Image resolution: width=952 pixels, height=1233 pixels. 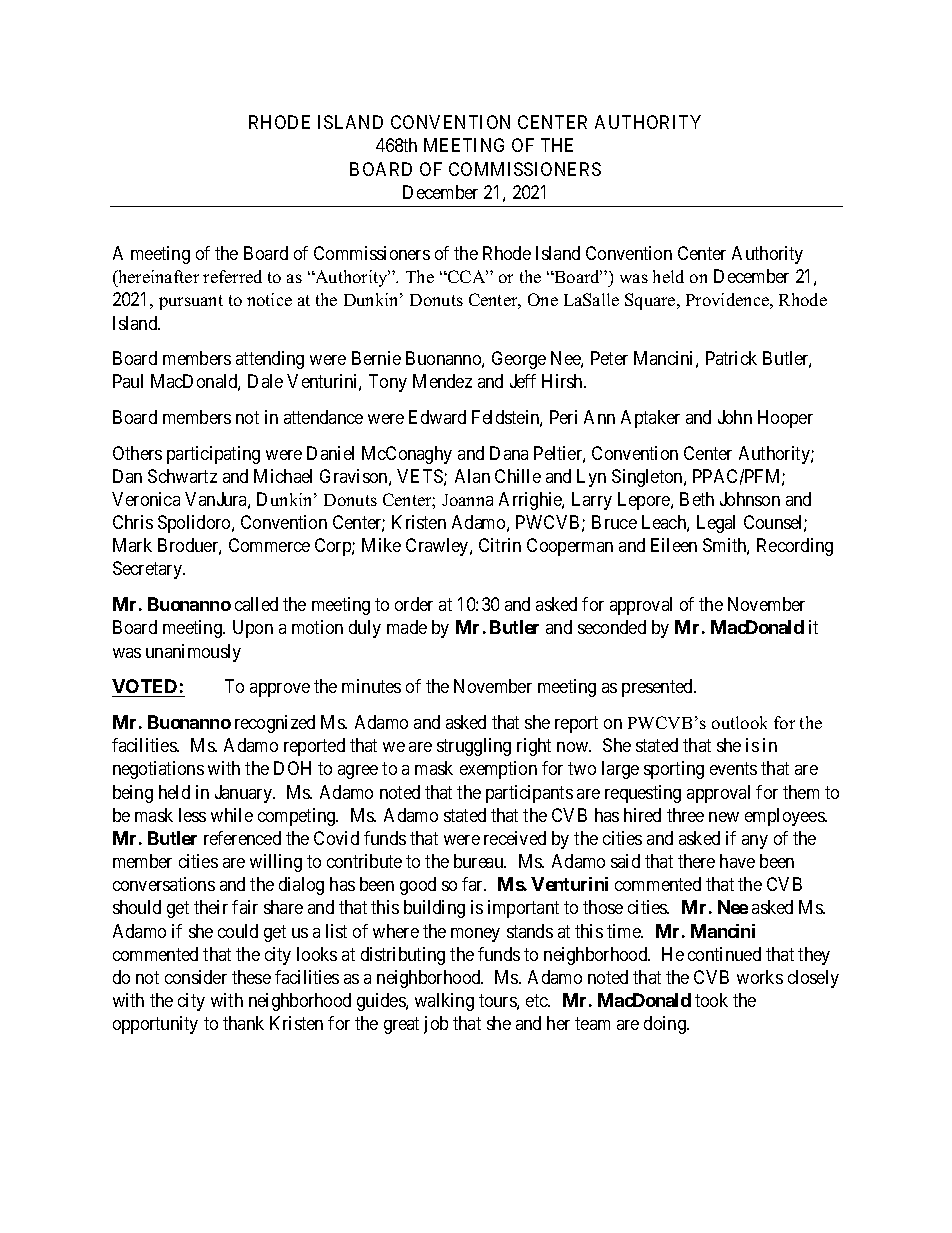 What do you see at coordinates (407, 627) in the screenshot?
I see `made` at bounding box center [407, 627].
